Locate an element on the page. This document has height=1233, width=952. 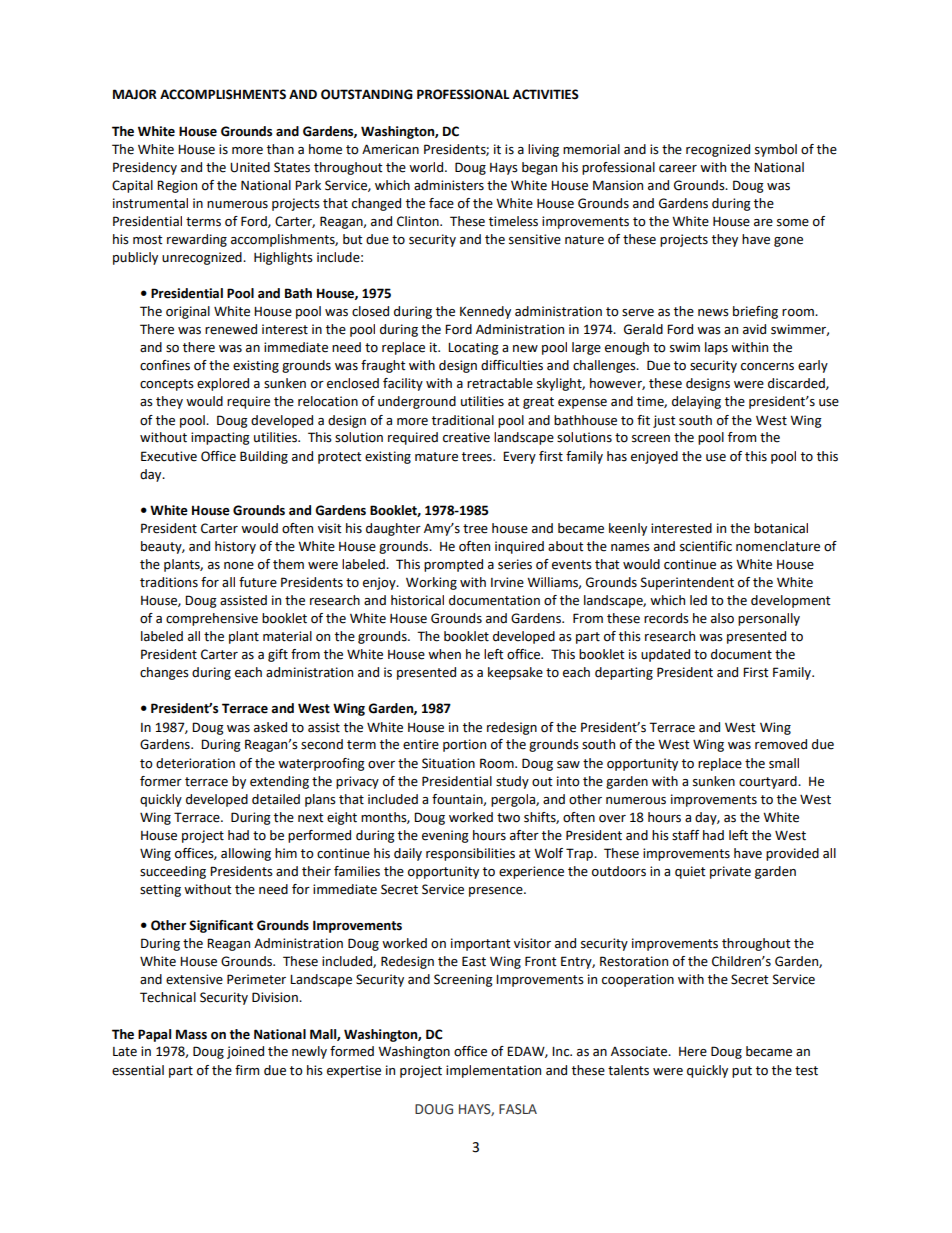
Superintendent is located at coordinates (687, 583).
